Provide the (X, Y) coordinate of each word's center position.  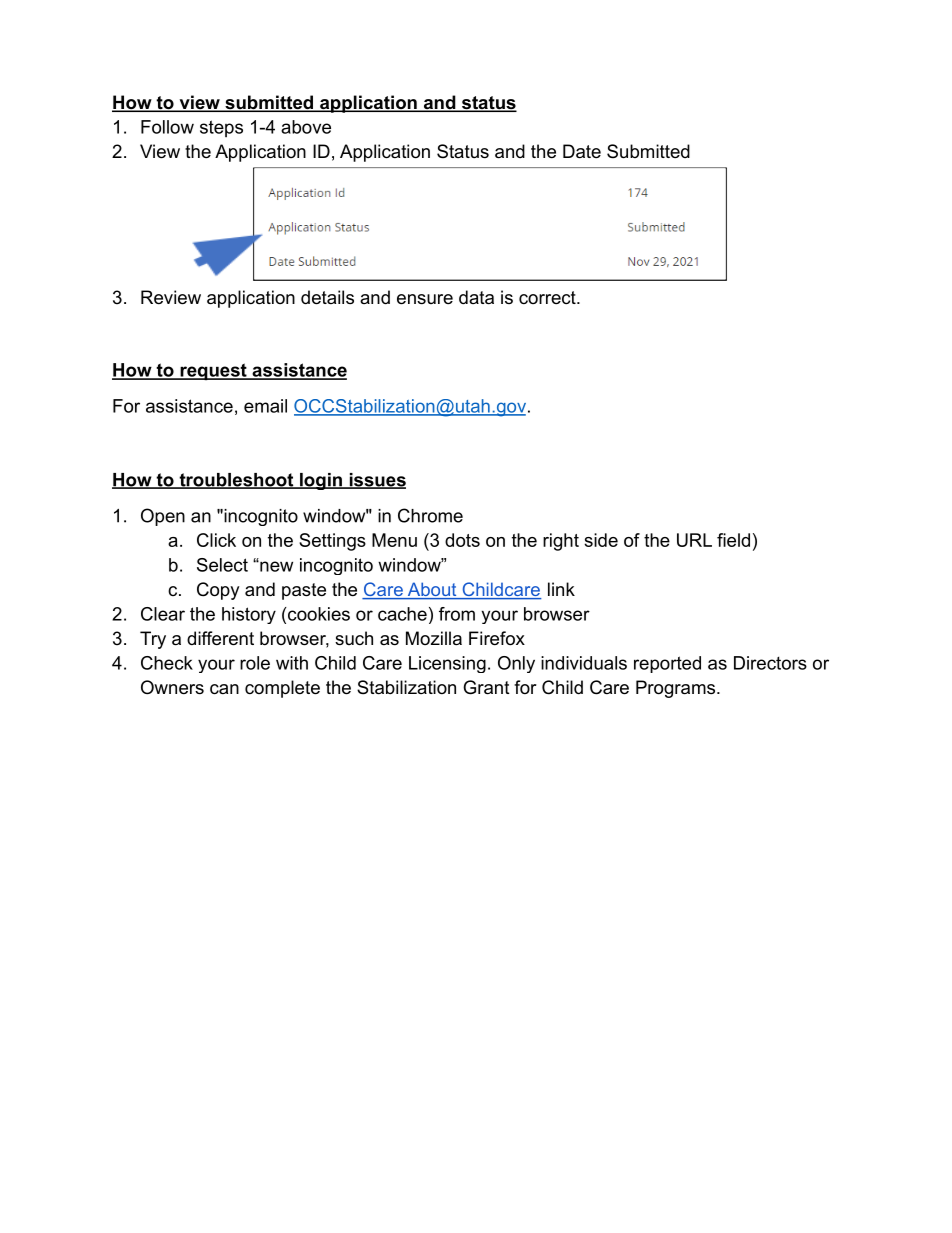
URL (694, 540)
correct (548, 297)
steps (221, 129)
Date (582, 151)
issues (376, 481)
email (265, 406)
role (255, 663)
